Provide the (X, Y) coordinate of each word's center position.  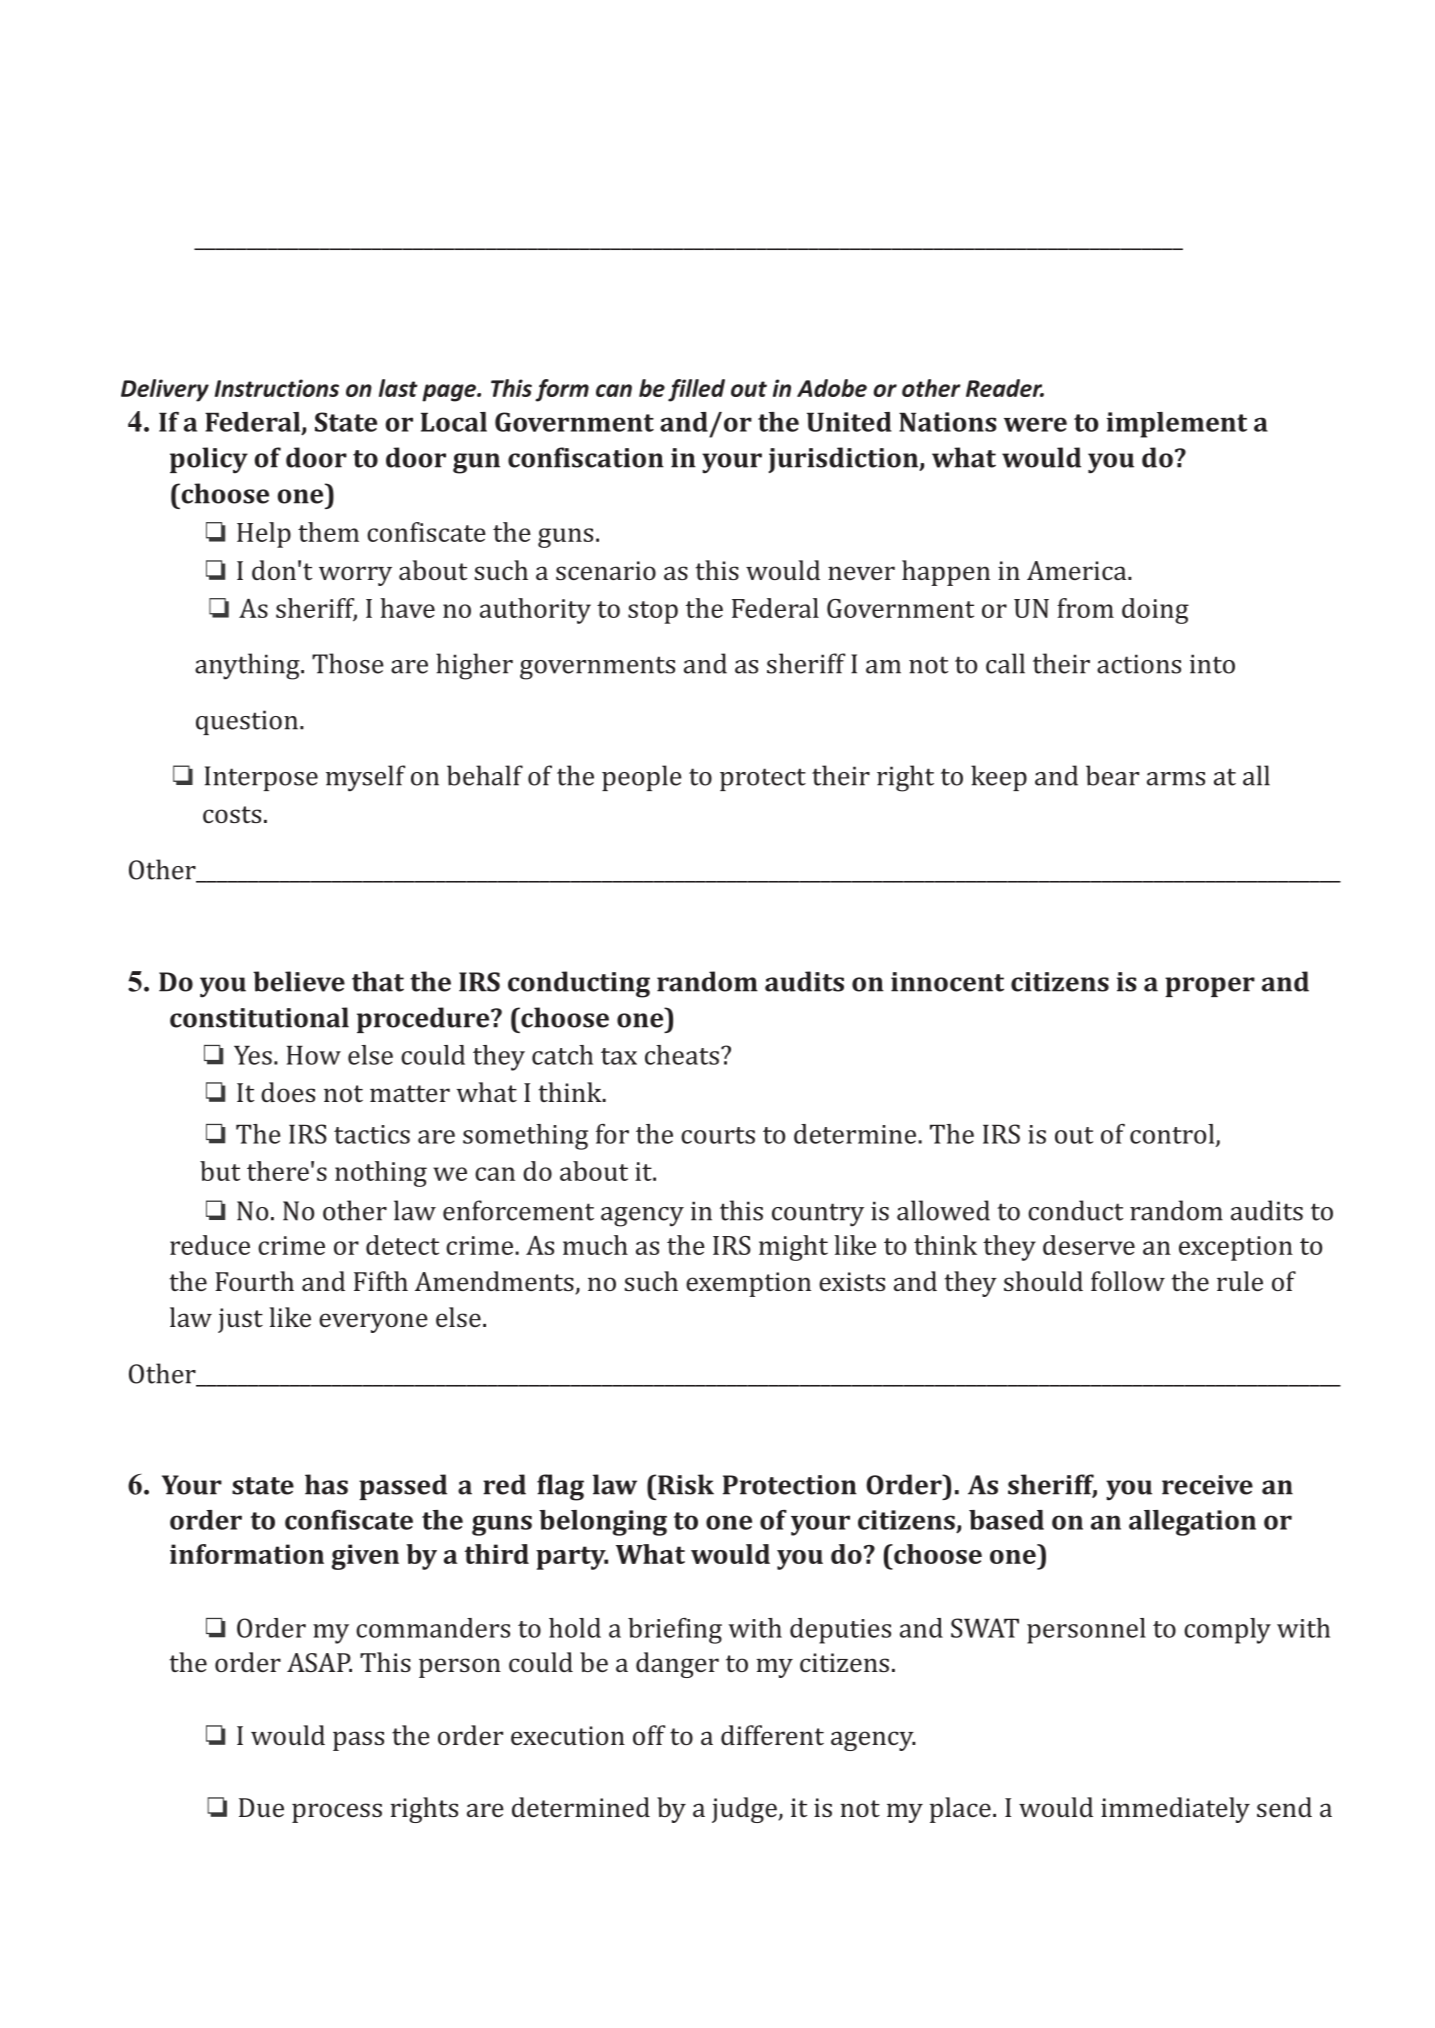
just (240, 1320)
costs (232, 814)
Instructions (277, 388)
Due (261, 1807)
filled (696, 390)
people (642, 778)
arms (1176, 779)
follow (1128, 1281)
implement (1177, 425)
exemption (748, 1284)
